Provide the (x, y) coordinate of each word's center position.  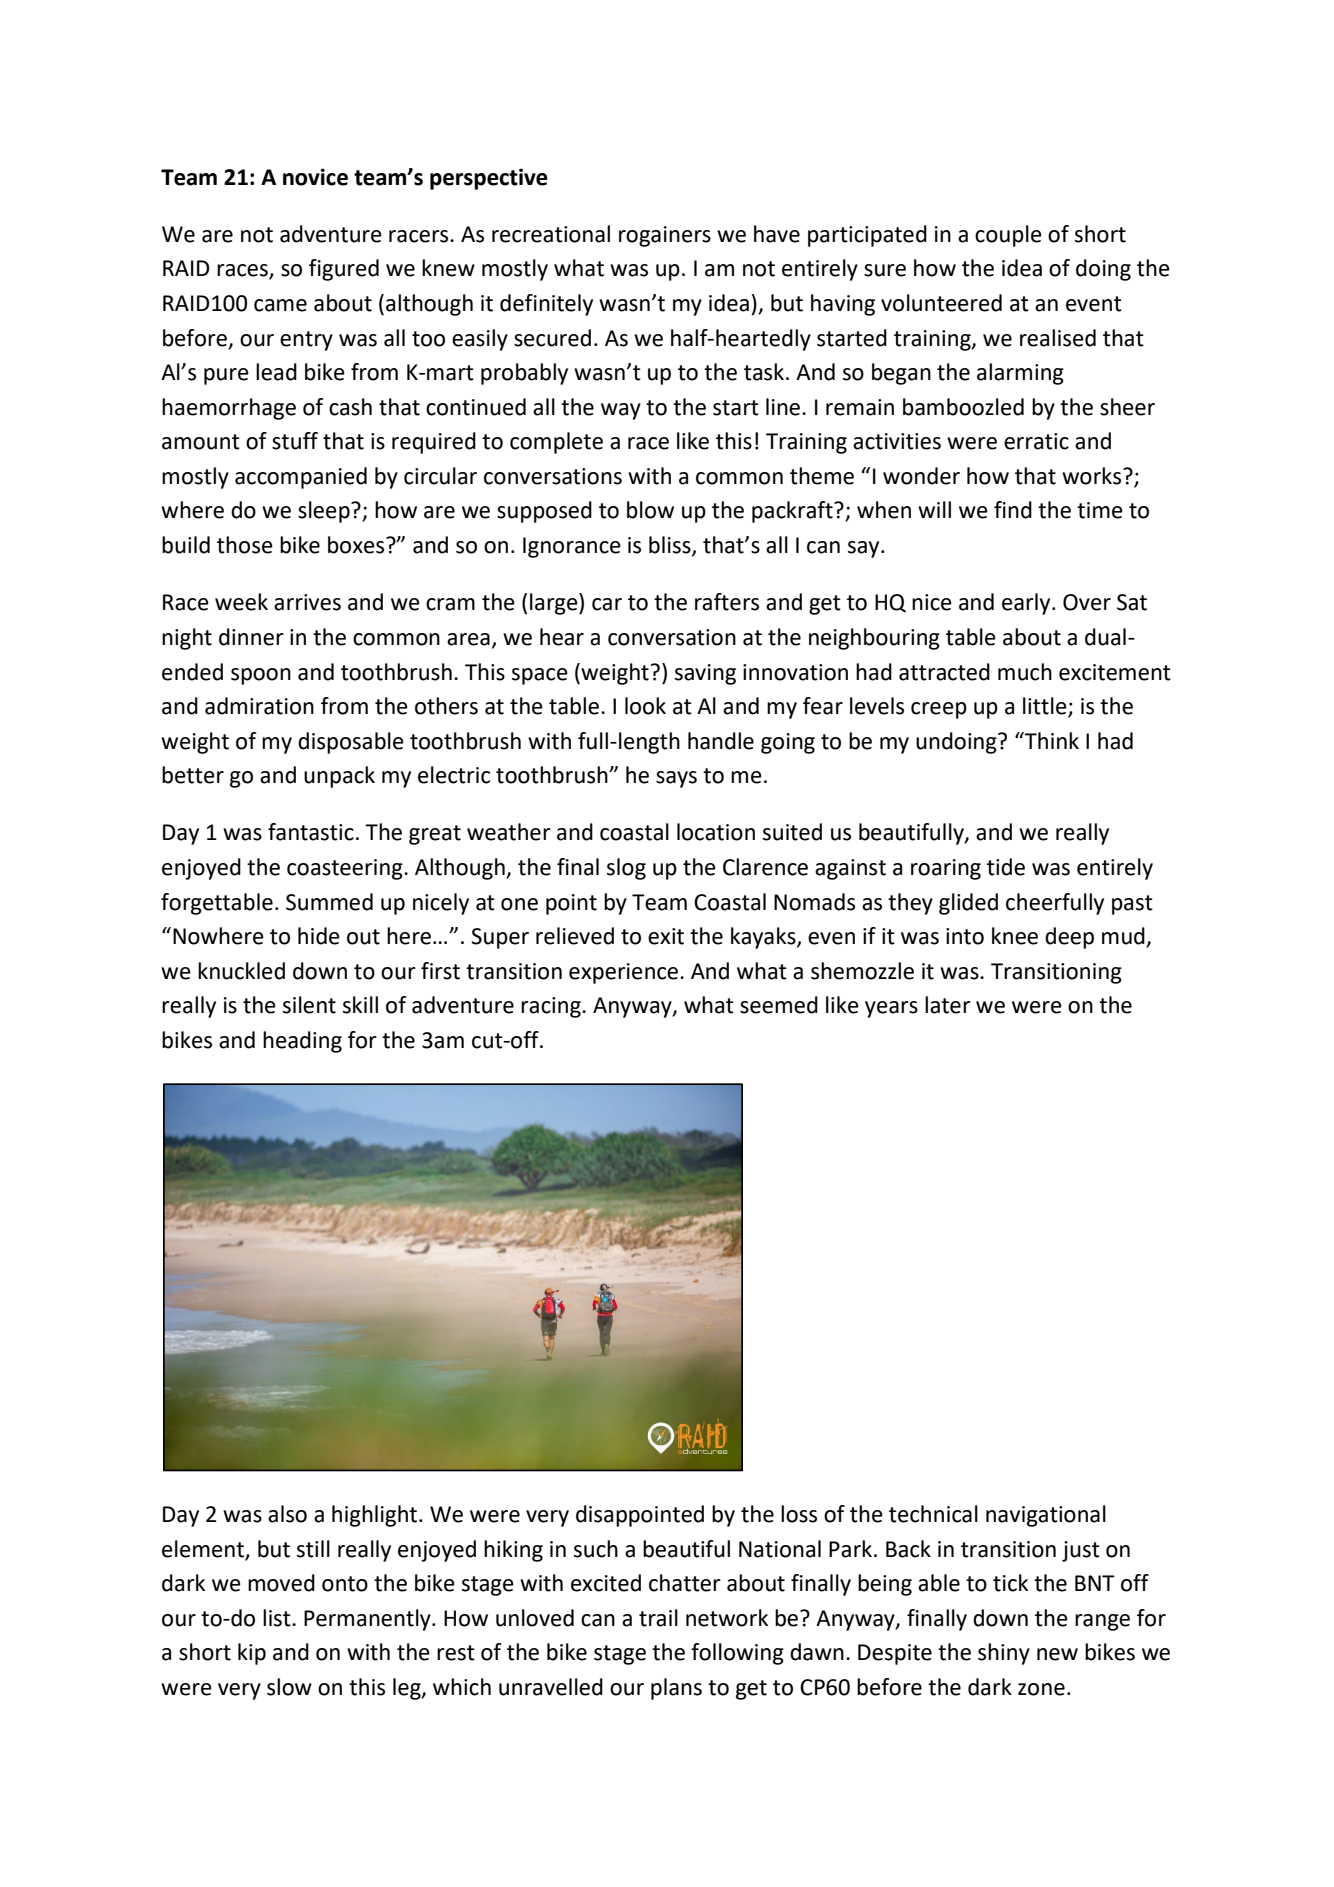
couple (1008, 236)
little (1046, 707)
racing (552, 1007)
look (645, 706)
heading (302, 1042)
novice (315, 177)
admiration (259, 706)
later (948, 1005)
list (278, 1618)
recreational (551, 234)
